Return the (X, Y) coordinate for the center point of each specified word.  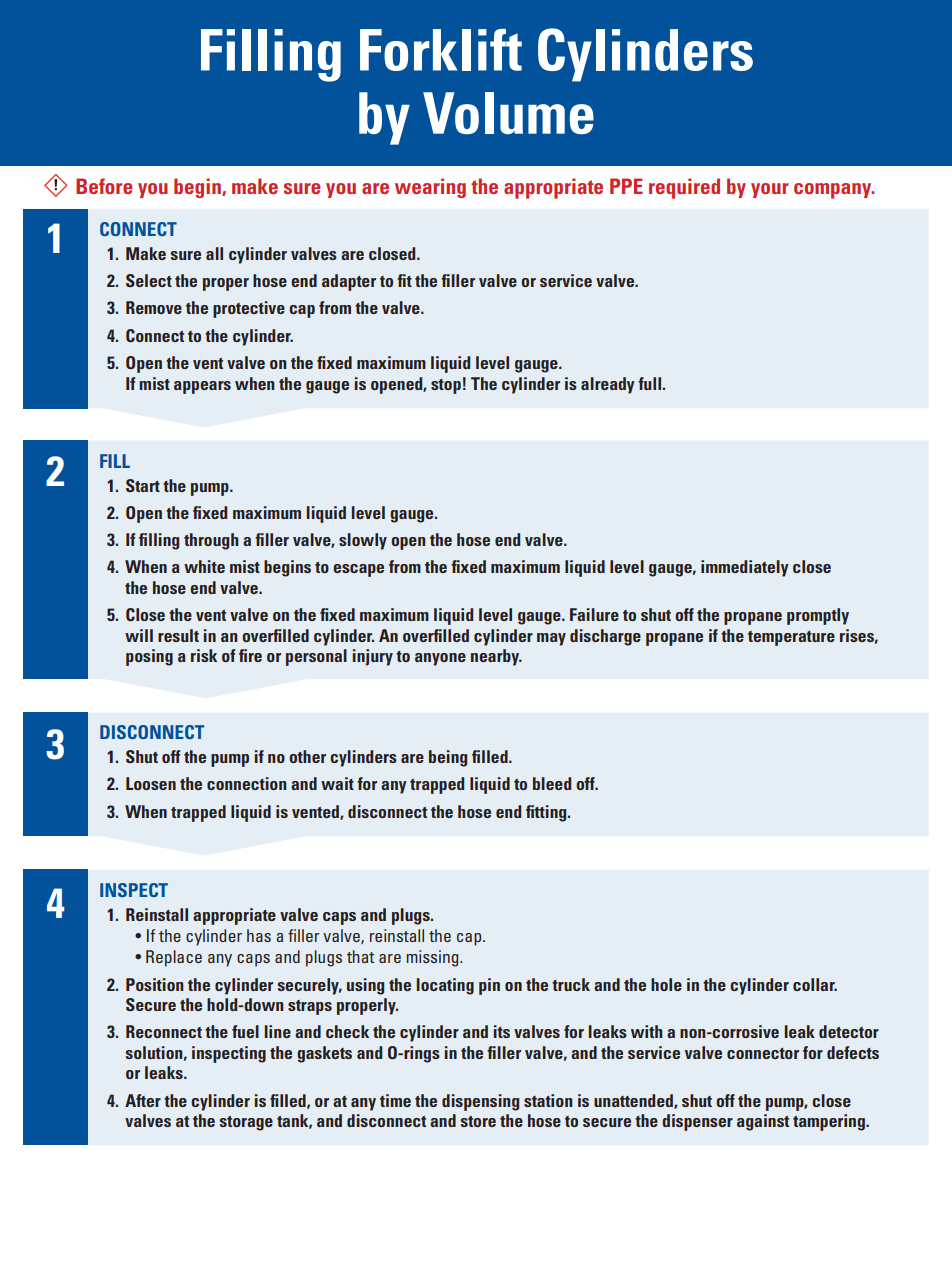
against (763, 1122)
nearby (496, 657)
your (770, 190)
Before (104, 186)
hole (666, 984)
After (143, 1100)
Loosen (151, 783)
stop (446, 386)
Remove (154, 307)
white (204, 566)
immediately (745, 568)
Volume (508, 113)
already (608, 385)
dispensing (480, 1102)
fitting (547, 813)
